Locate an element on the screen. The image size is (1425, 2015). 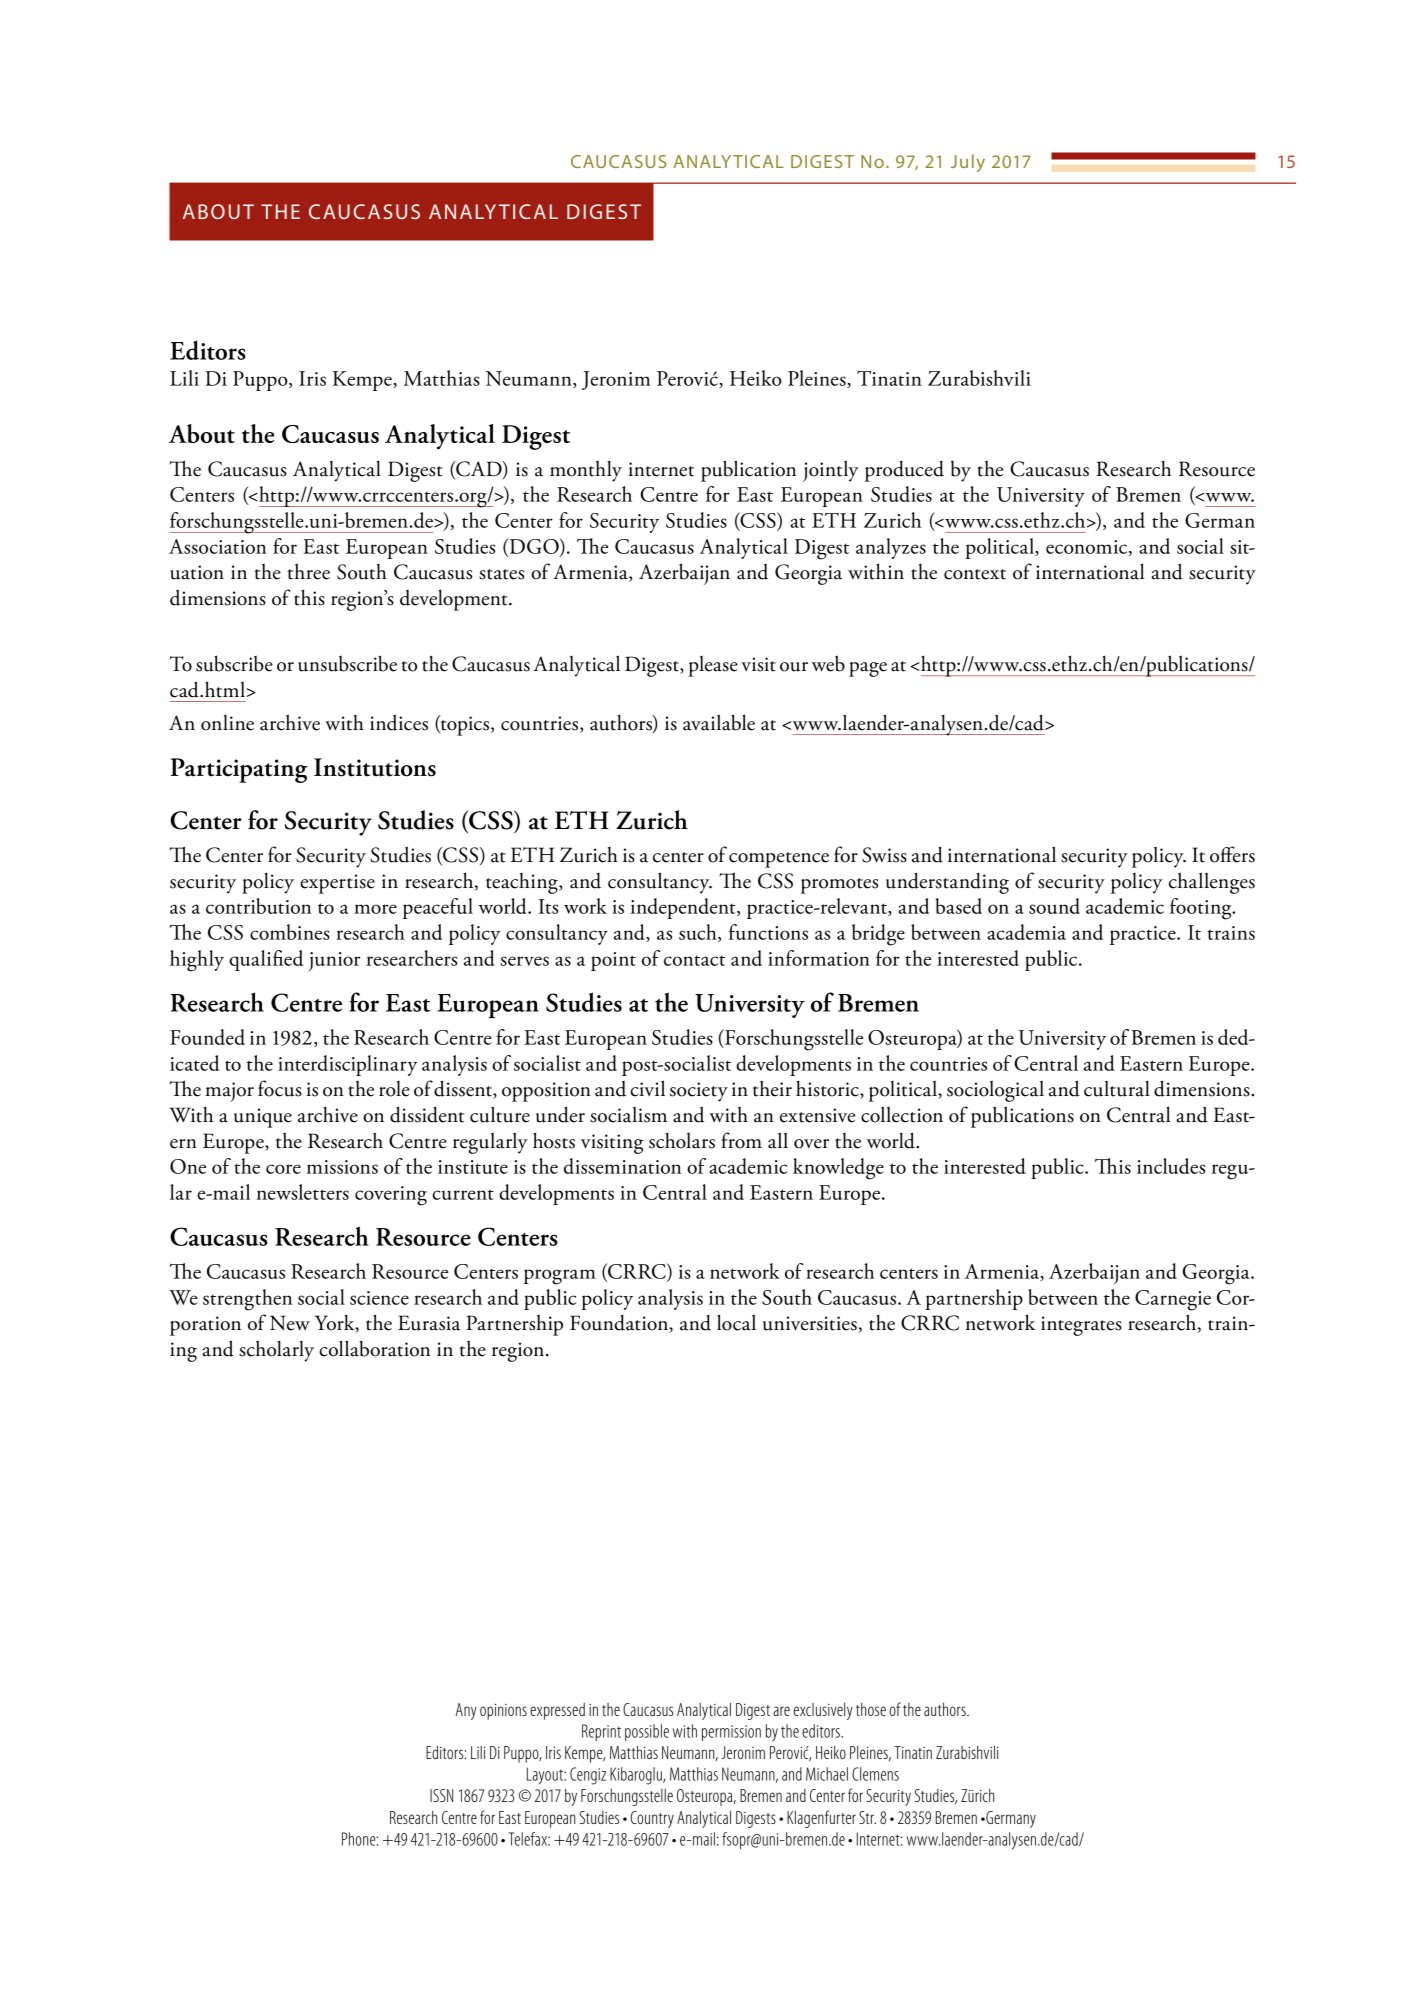
July is located at coordinates (968, 163).
